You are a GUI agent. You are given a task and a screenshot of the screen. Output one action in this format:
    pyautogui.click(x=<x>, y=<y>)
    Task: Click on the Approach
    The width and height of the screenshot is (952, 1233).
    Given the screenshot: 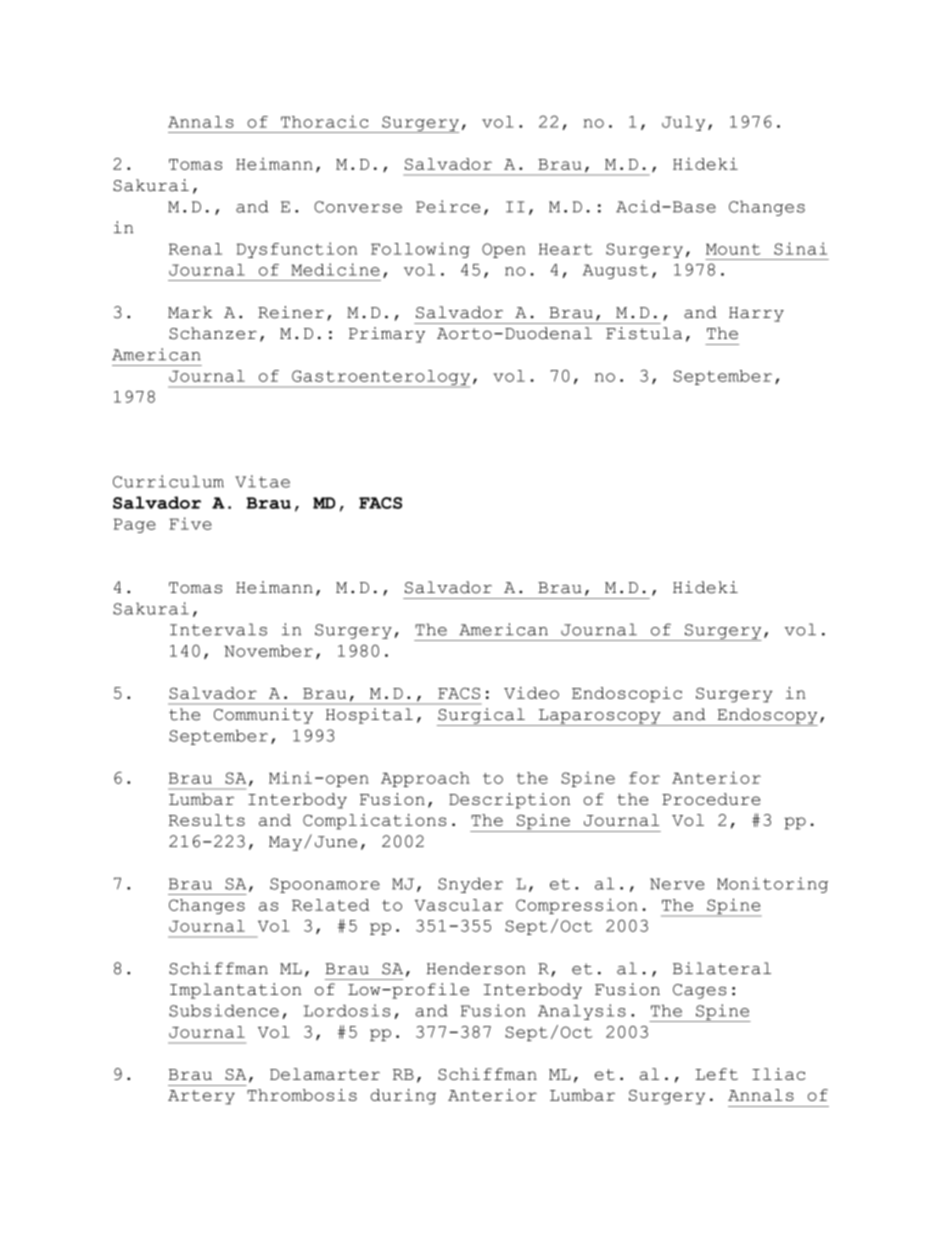 What is the action you would take?
    pyautogui.click(x=425, y=779)
